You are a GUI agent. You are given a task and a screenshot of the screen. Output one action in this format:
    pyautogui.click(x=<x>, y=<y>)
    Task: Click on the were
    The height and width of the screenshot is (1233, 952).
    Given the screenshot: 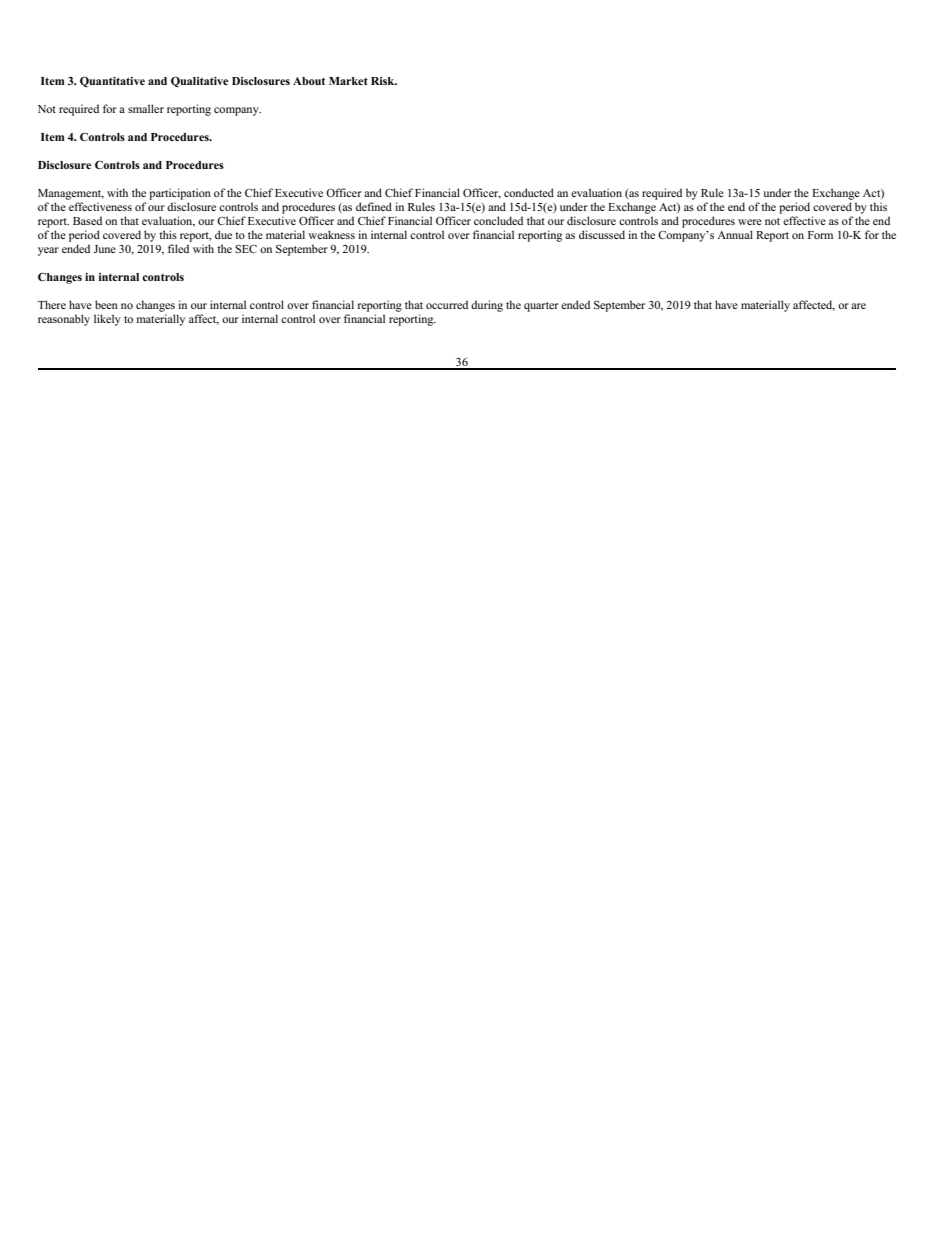 What is the action you would take?
    pyautogui.click(x=750, y=222)
